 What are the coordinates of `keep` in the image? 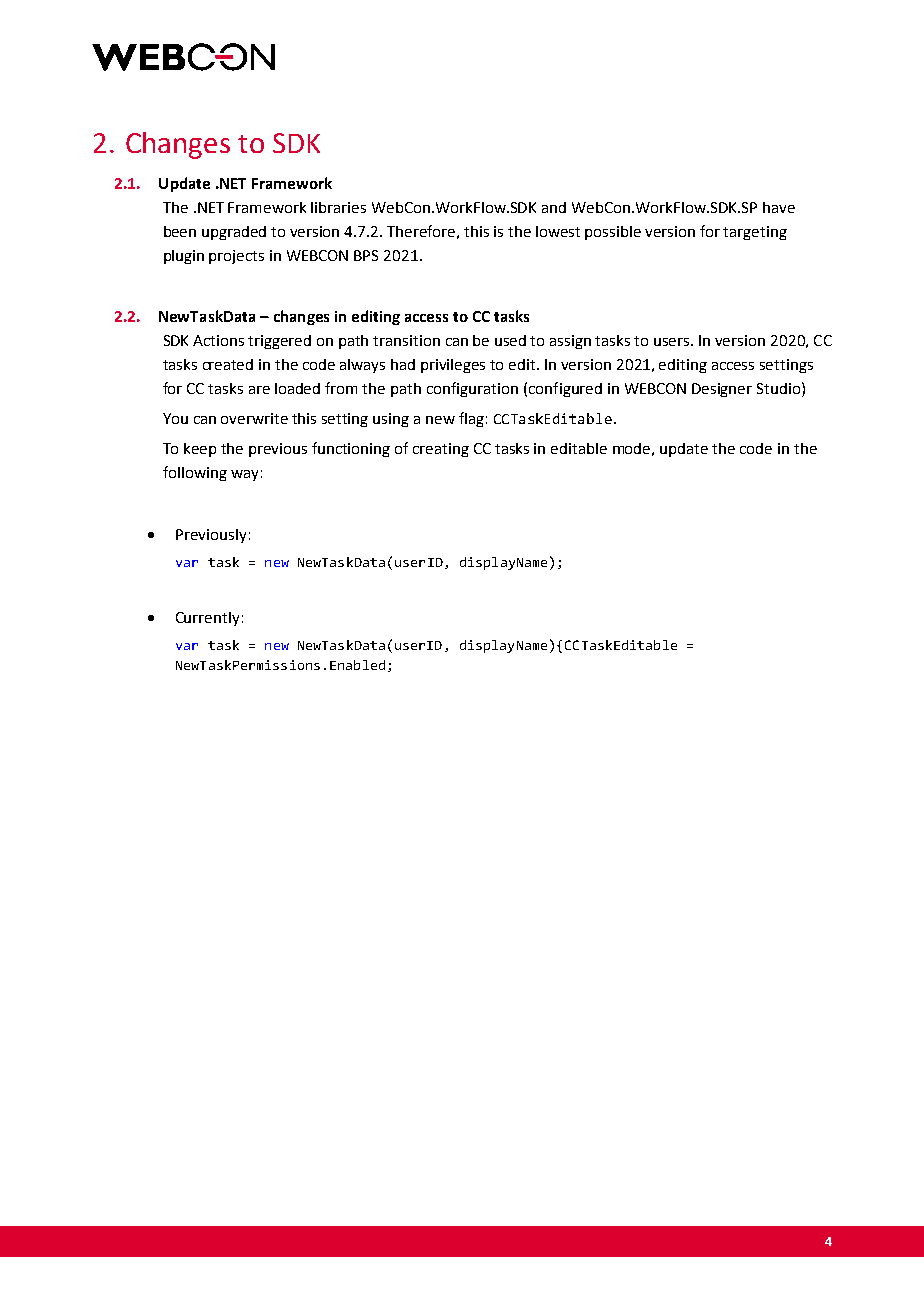 It's located at (200, 450).
